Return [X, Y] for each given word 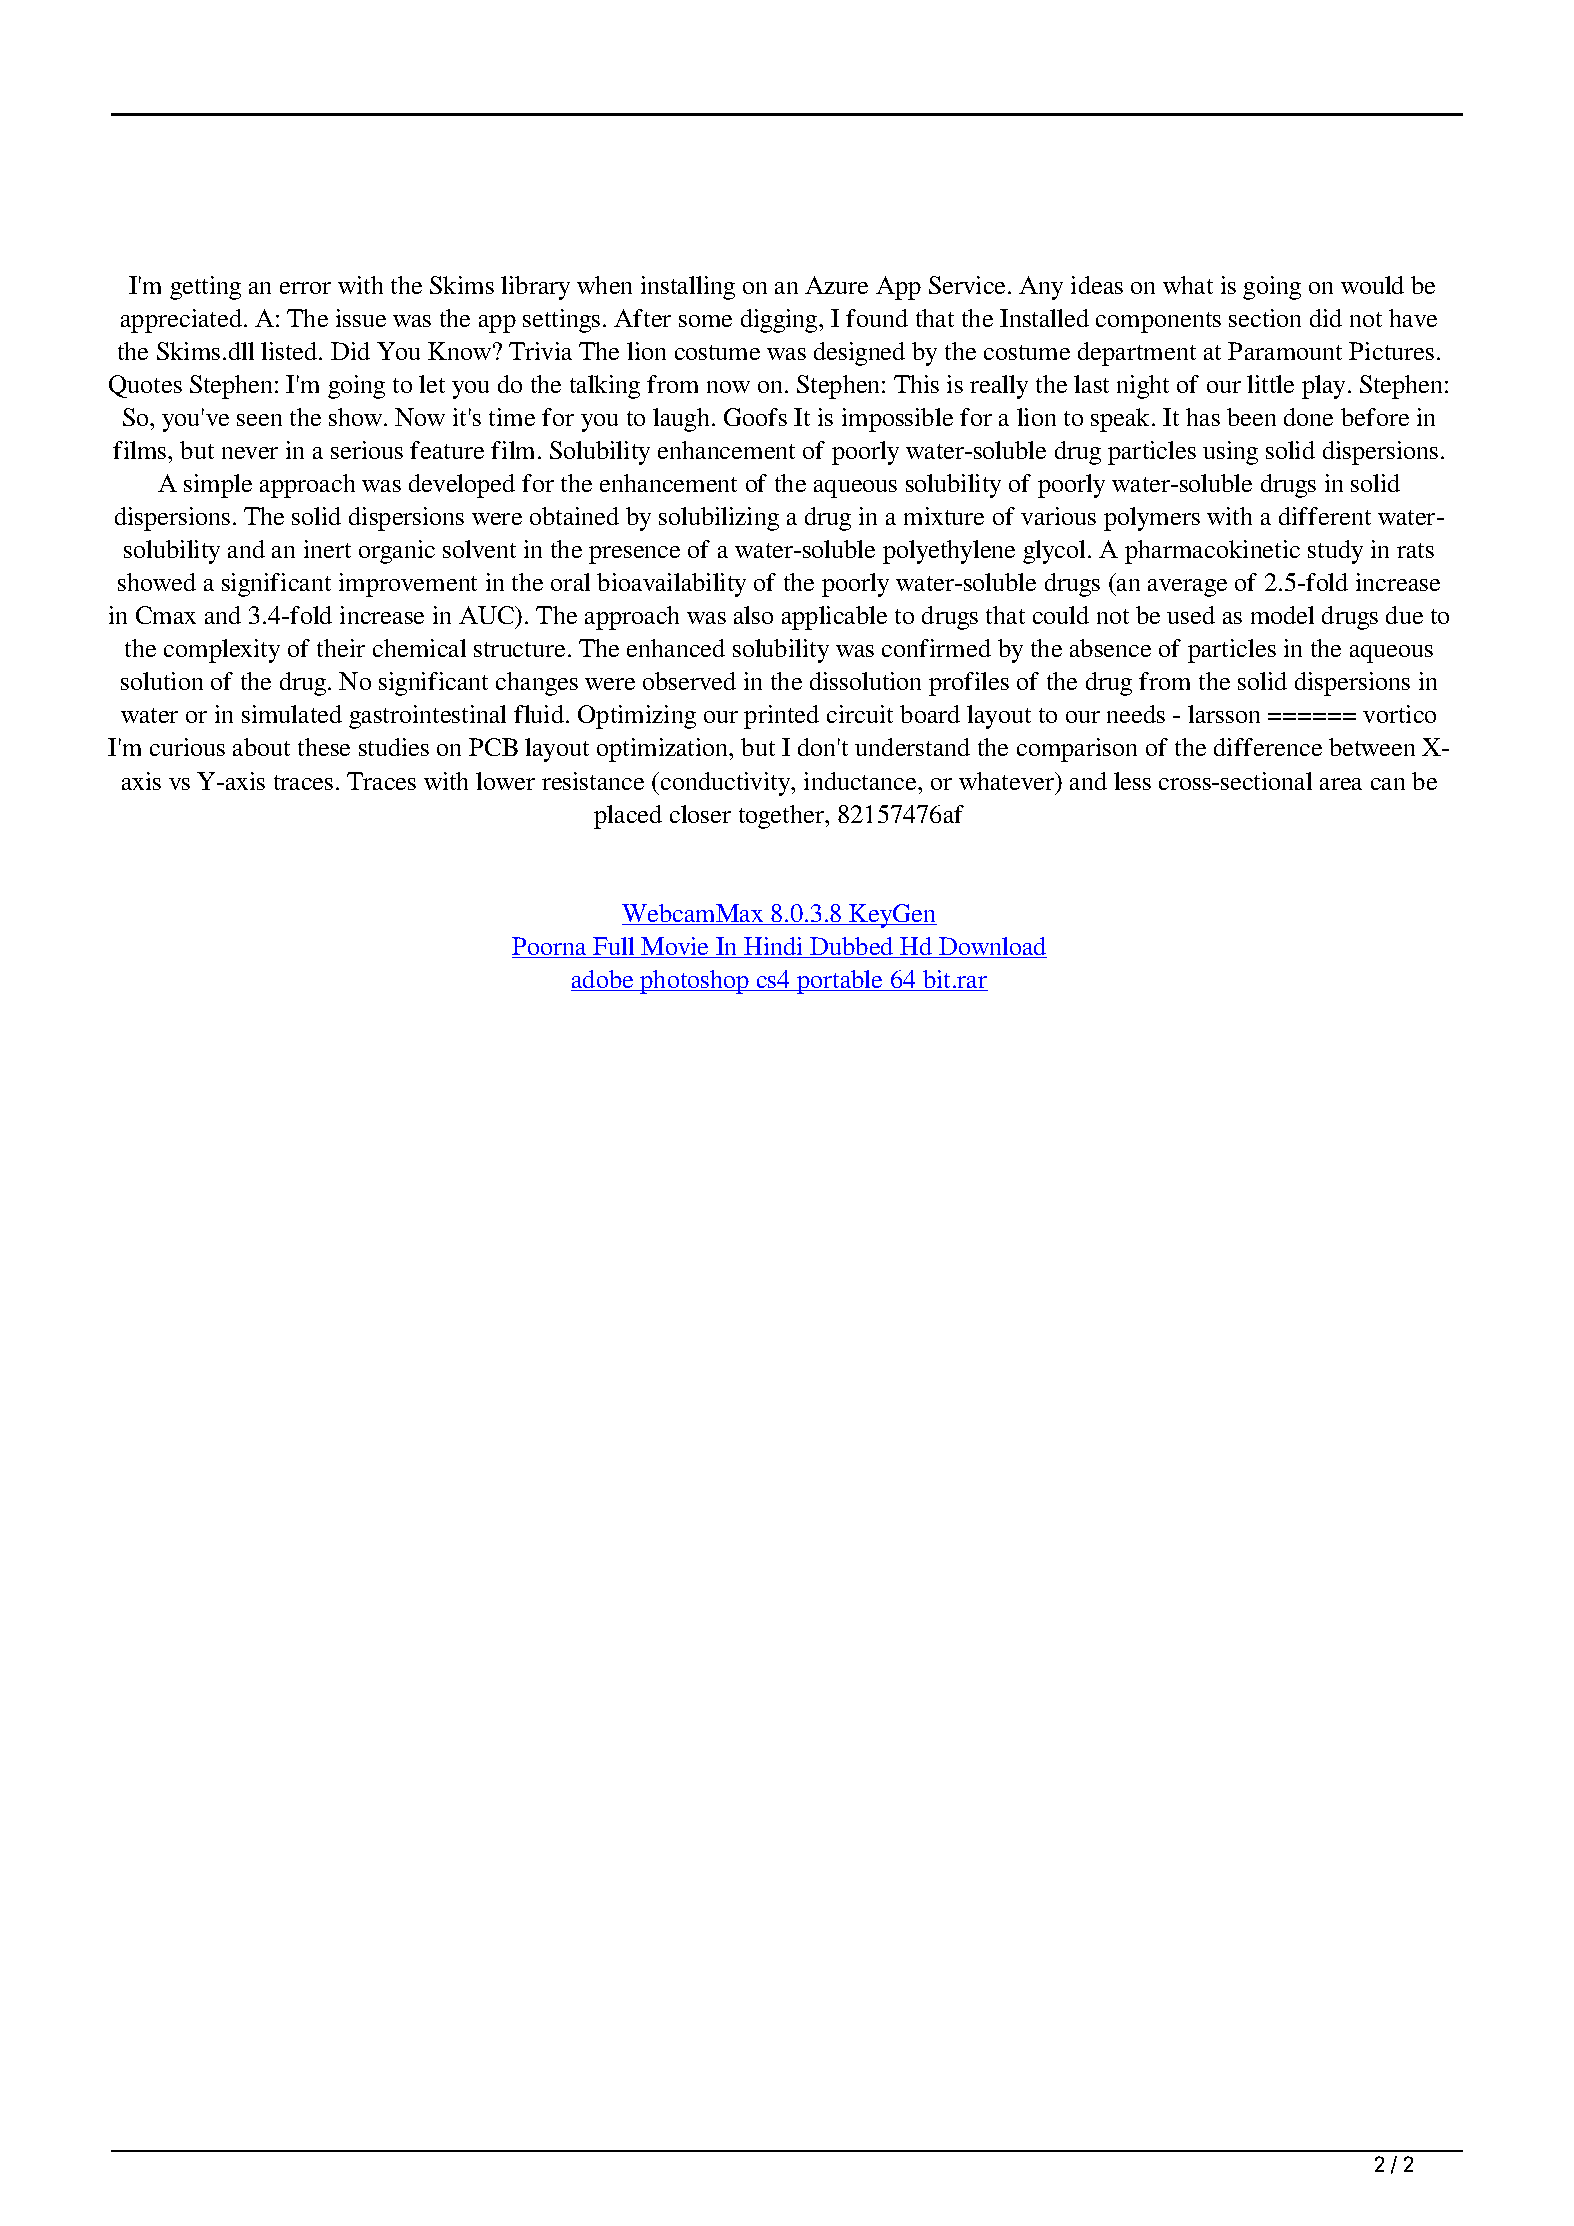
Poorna [550, 947]
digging [780, 321]
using [1230, 453]
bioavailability [671, 585]
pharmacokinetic [1212, 552]
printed [781, 717]
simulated [292, 714]
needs [1136, 714]
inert [327, 549]
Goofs [755, 417]
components [1158, 322]
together [782, 817]
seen [259, 420]
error [305, 288]
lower [505, 781]
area [1341, 784]
